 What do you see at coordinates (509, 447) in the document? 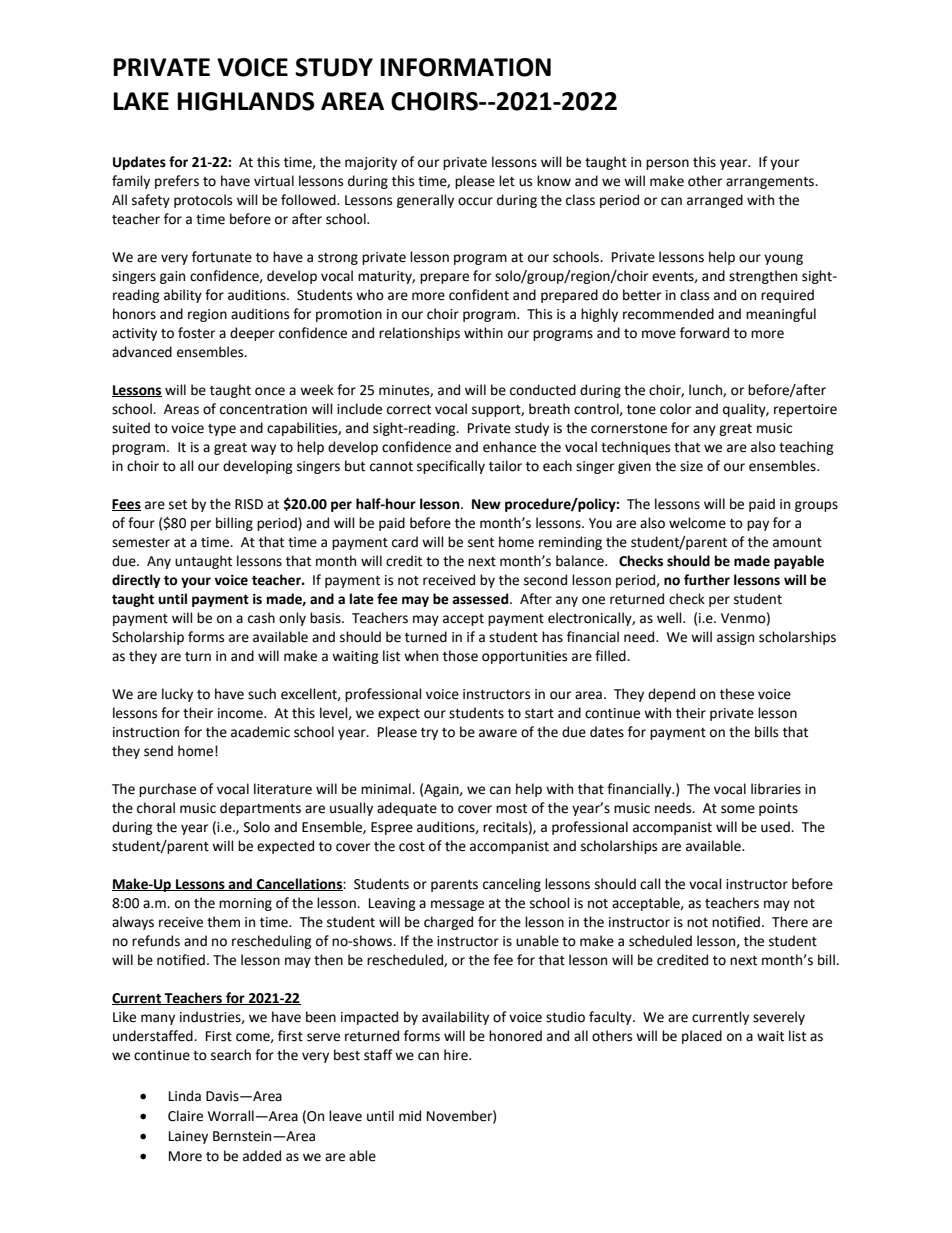
I see `enhance` at bounding box center [509, 447].
